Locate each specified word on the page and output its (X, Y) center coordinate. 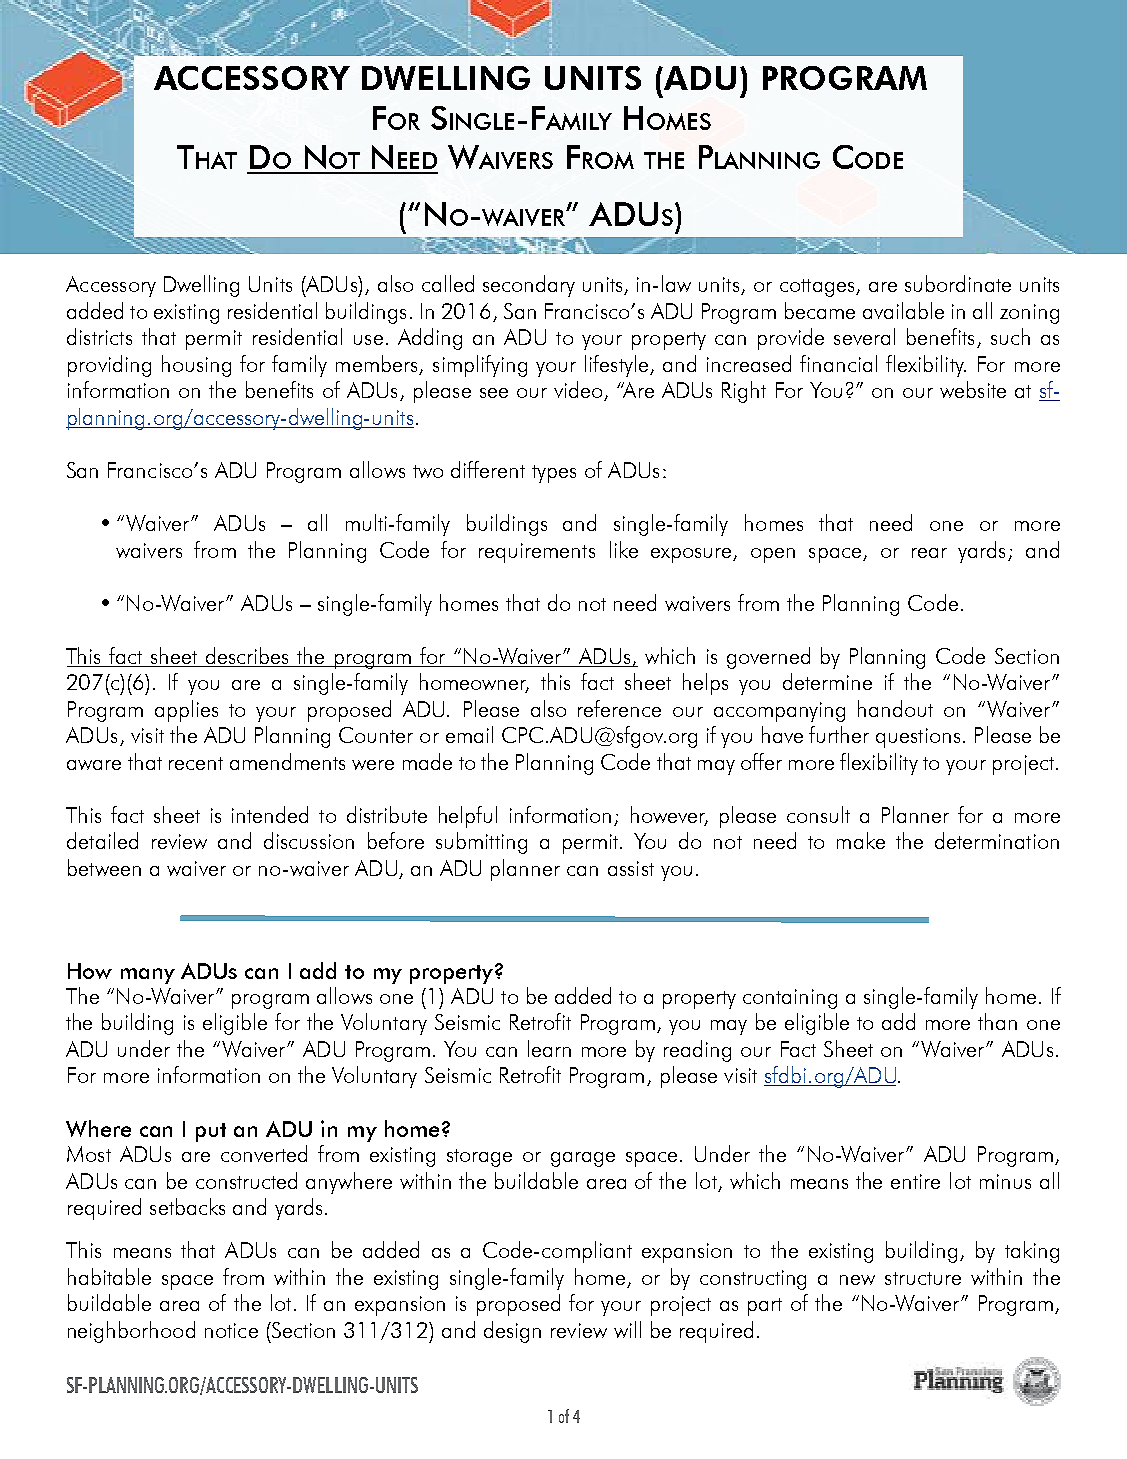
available (903, 310)
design (512, 1332)
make (861, 840)
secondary (529, 286)
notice (231, 1330)
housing (196, 366)
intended (270, 814)
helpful (468, 817)
